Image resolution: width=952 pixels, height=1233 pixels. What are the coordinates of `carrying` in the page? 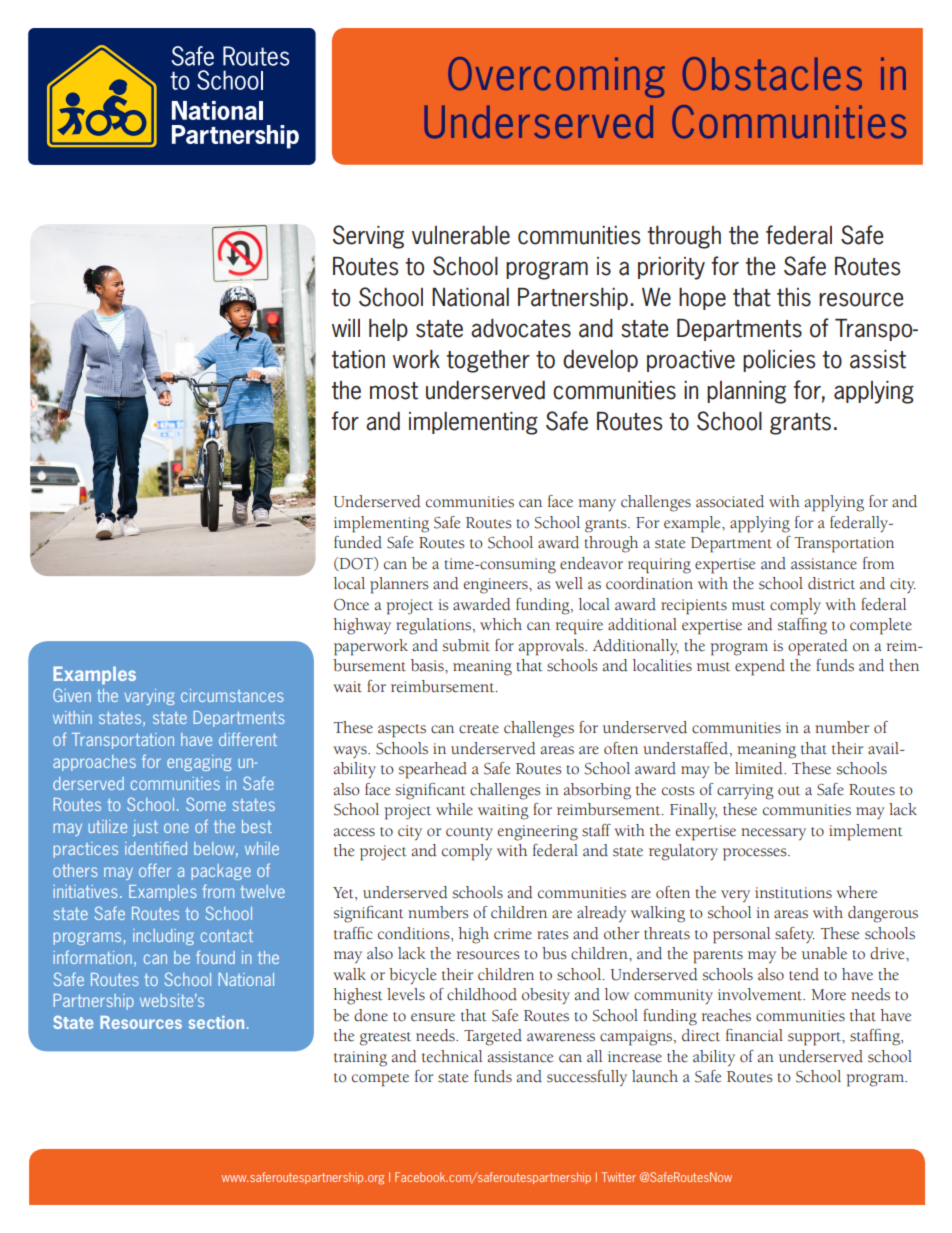 It's located at (745, 792).
